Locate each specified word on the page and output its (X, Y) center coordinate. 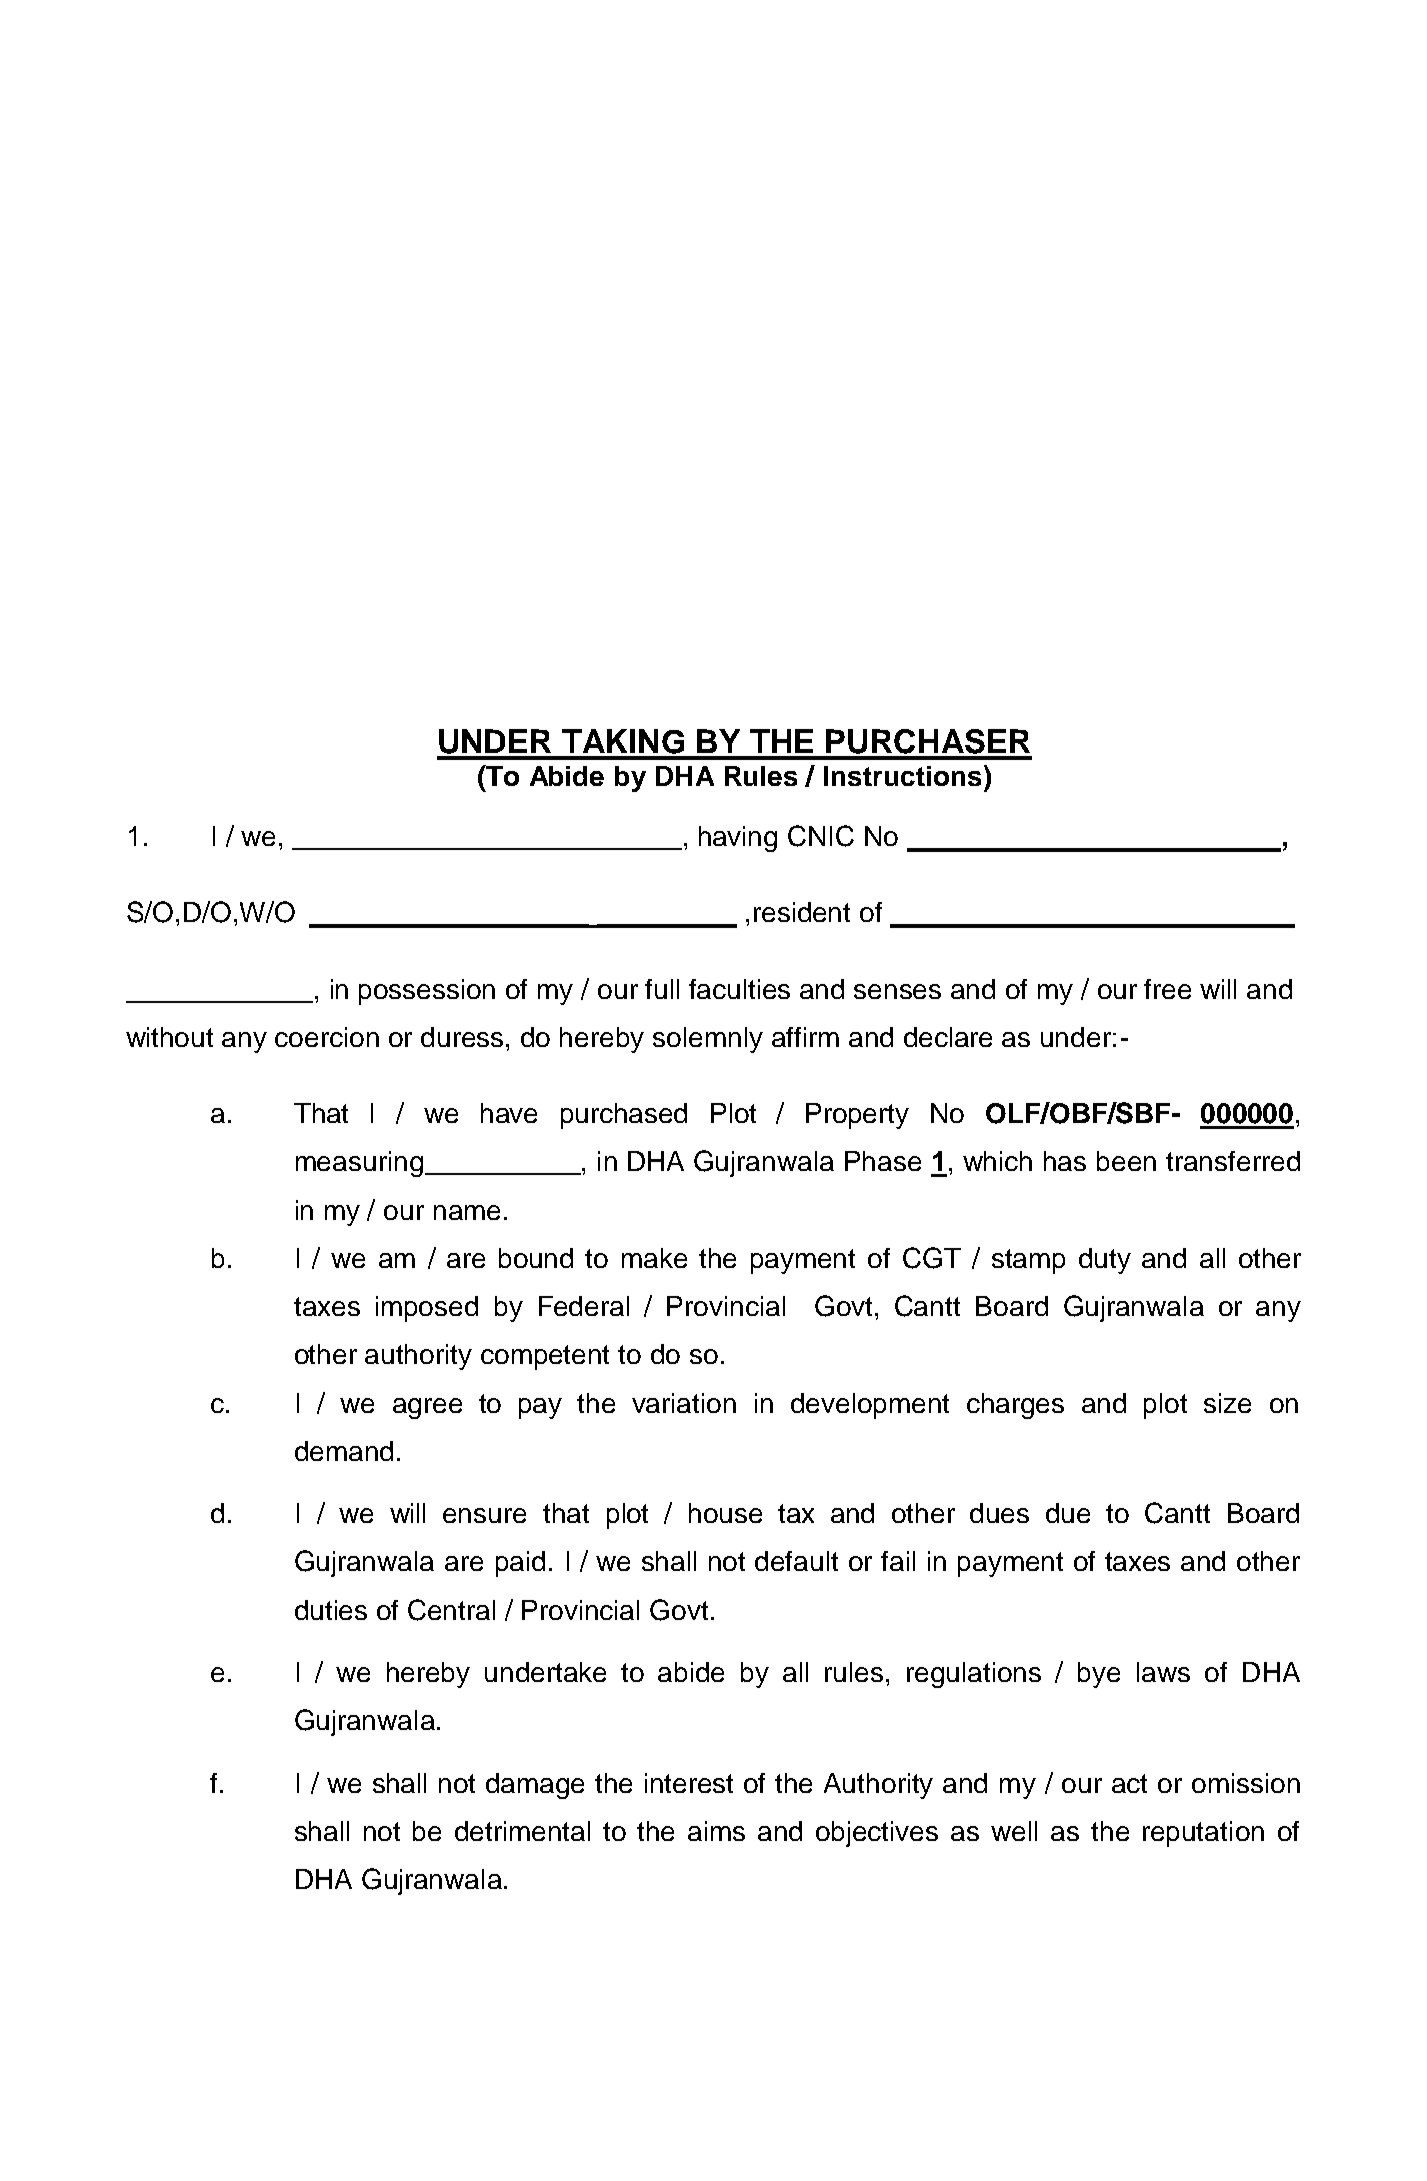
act (1129, 1783)
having (738, 839)
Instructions (902, 776)
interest (689, 1783)
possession (427, 992)
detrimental (522, 1831)
